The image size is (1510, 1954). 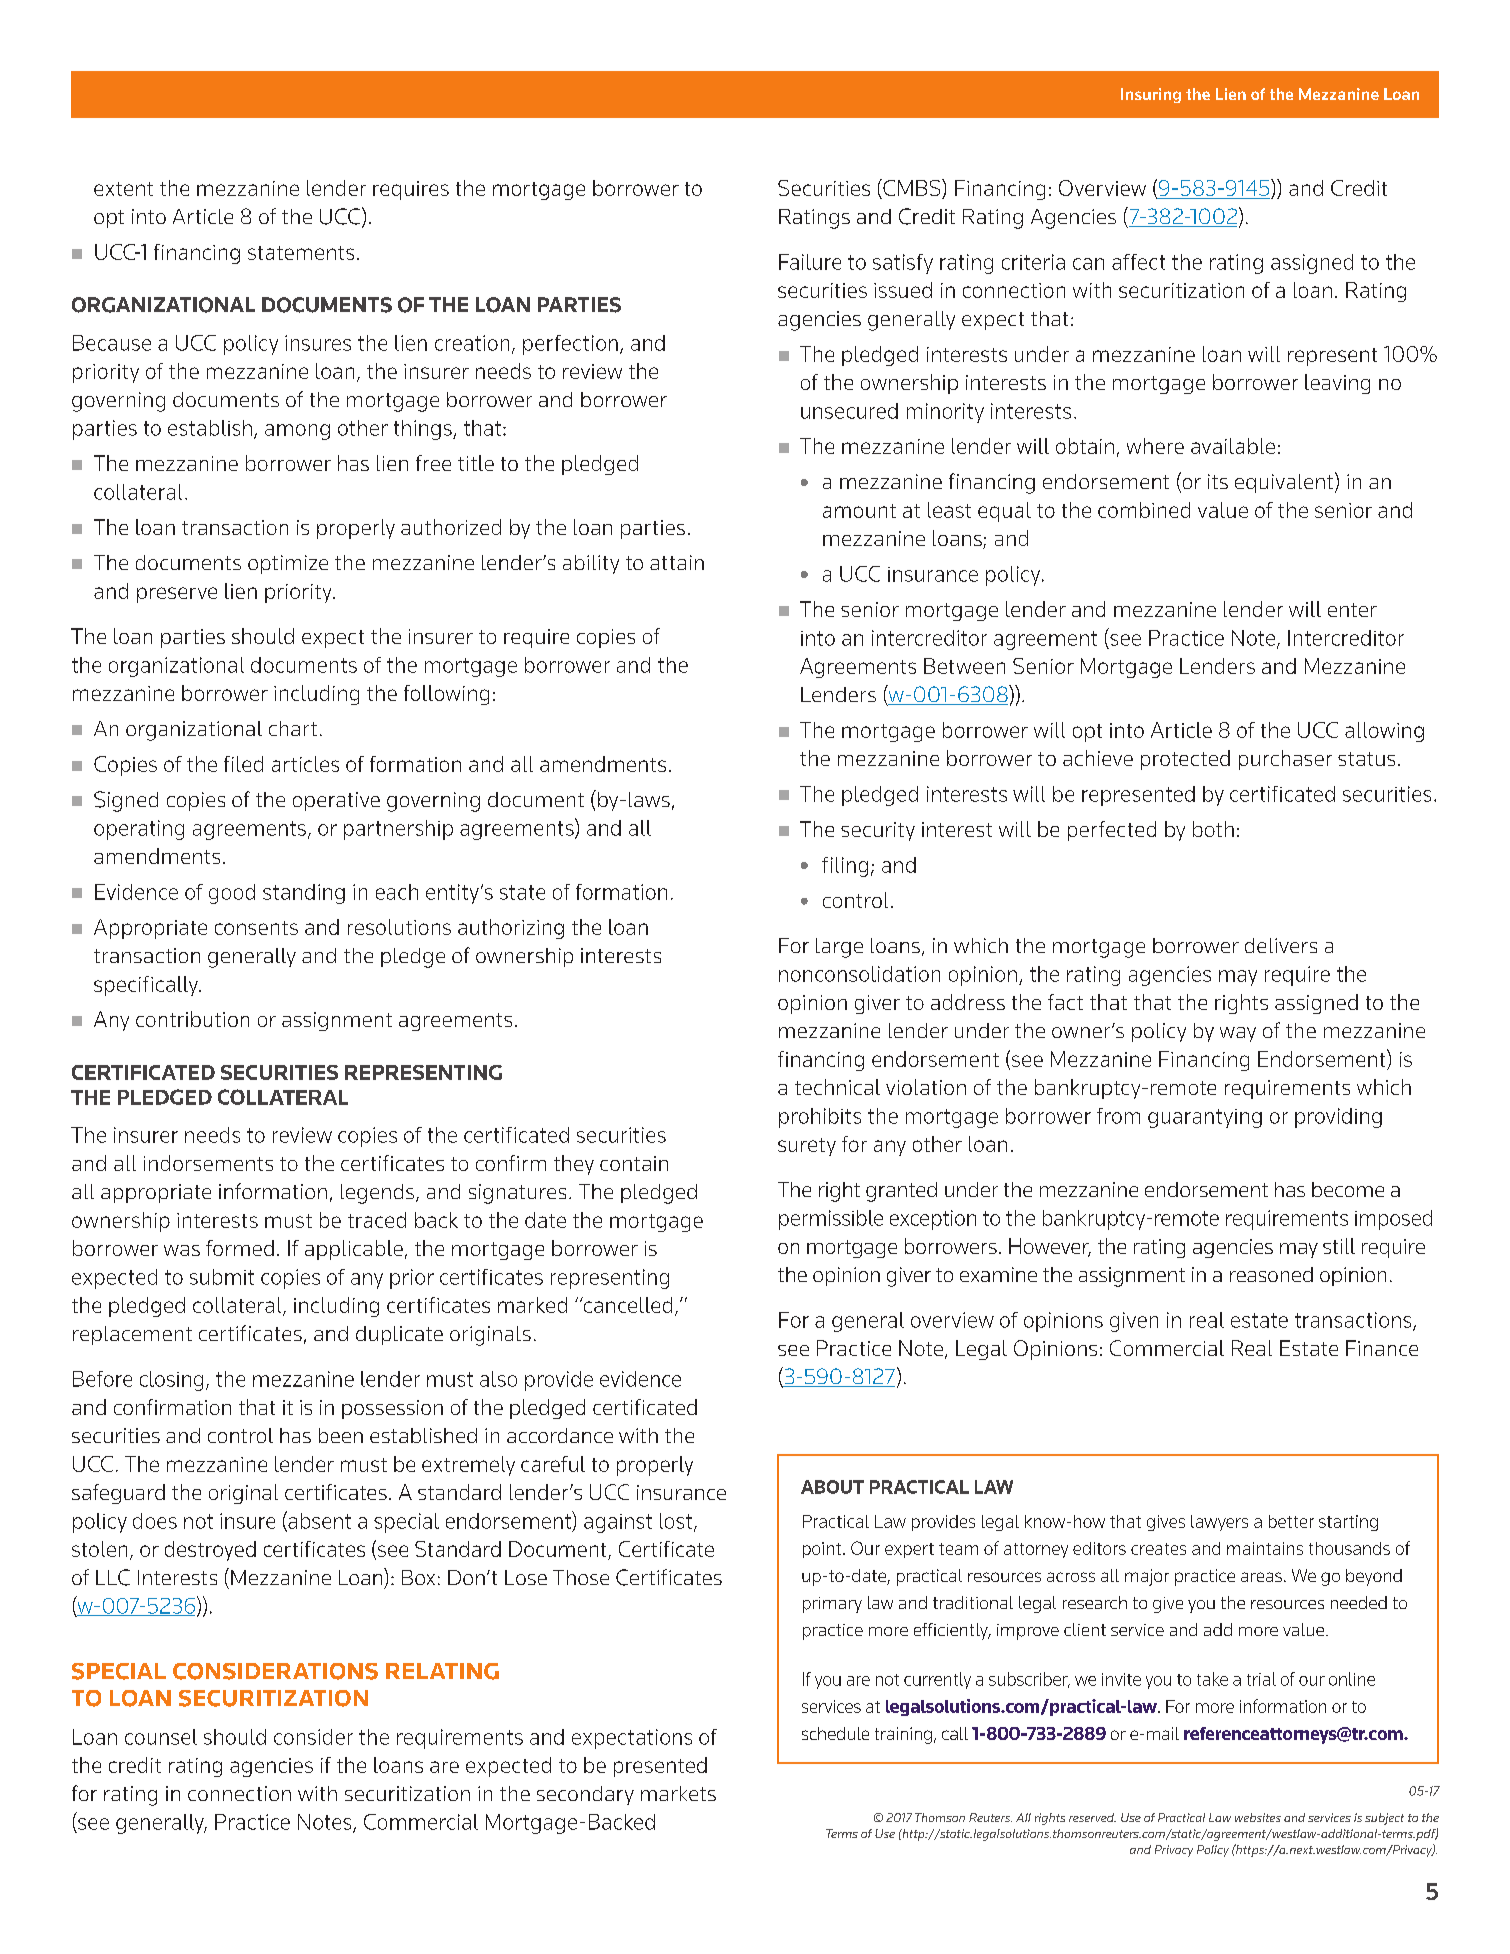 I want to click on preserve, so click(x=177, y=595).
